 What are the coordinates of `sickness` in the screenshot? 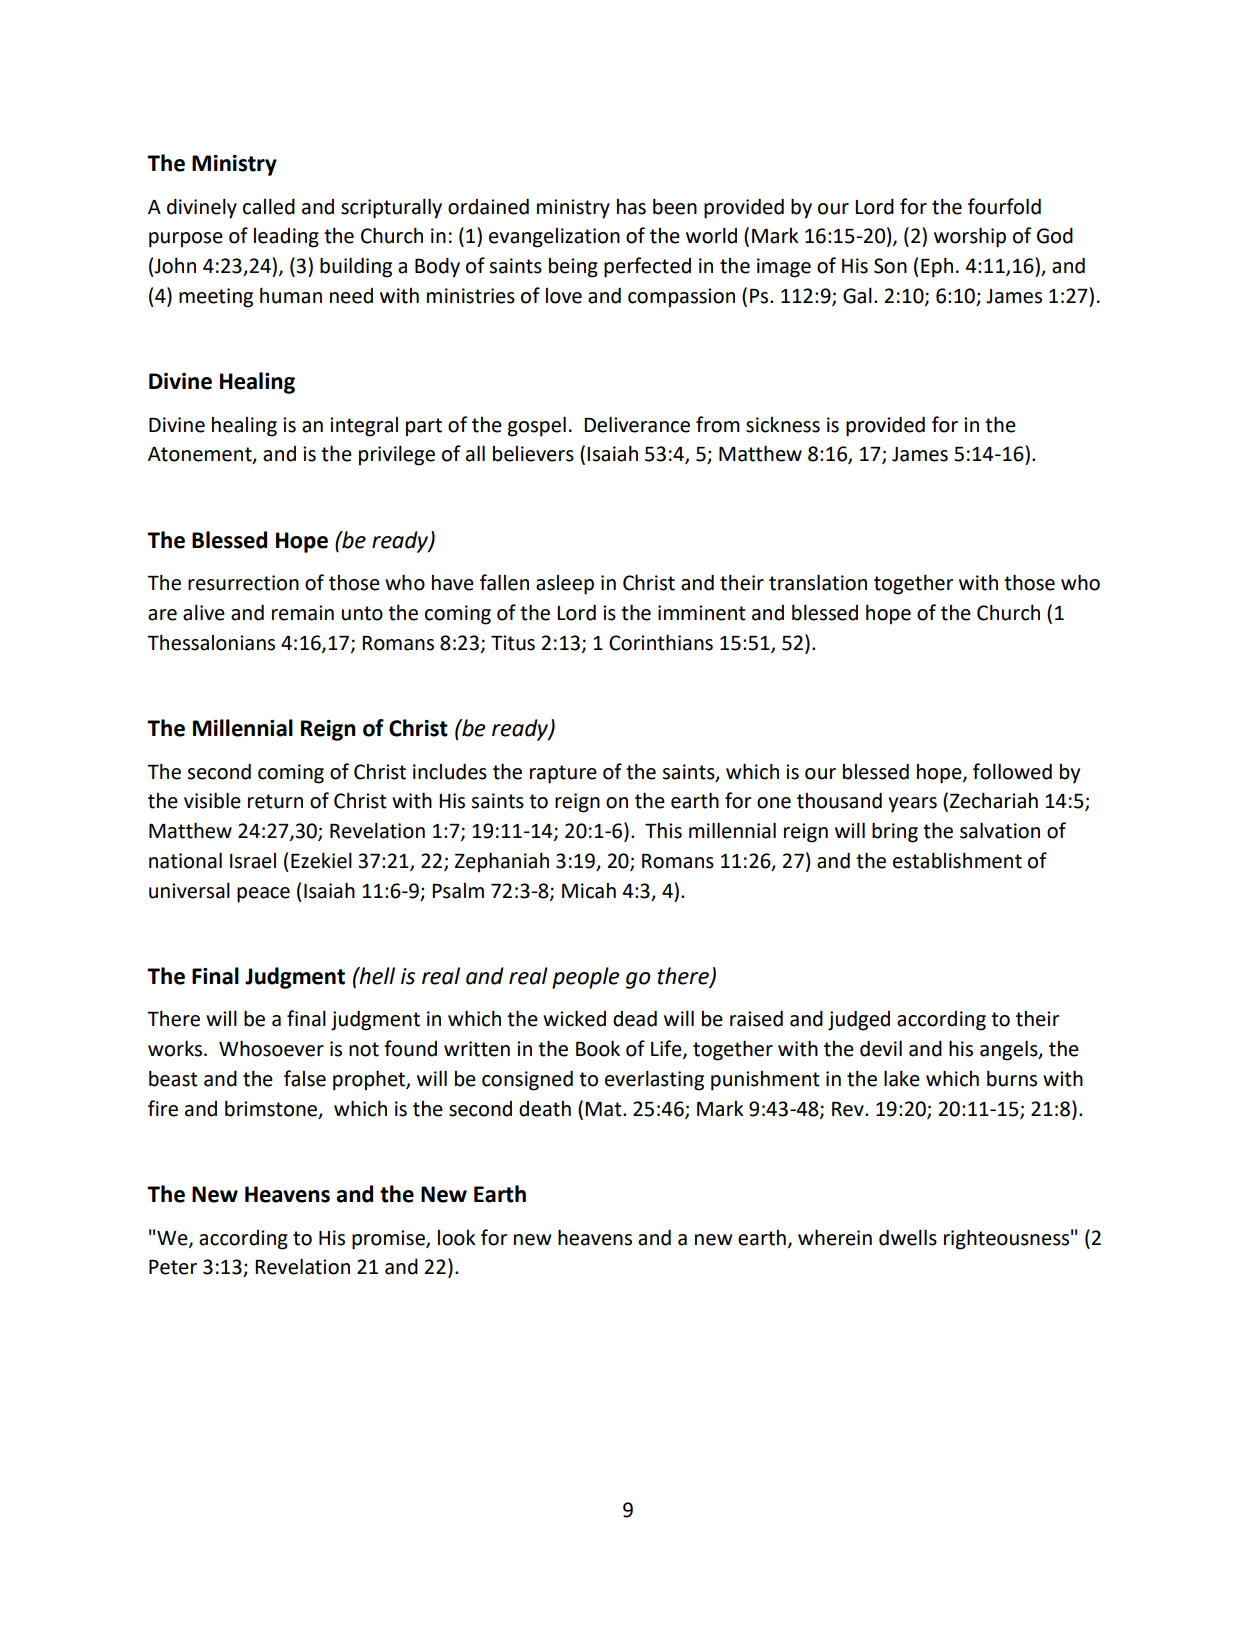 It's located at (783, 425).
